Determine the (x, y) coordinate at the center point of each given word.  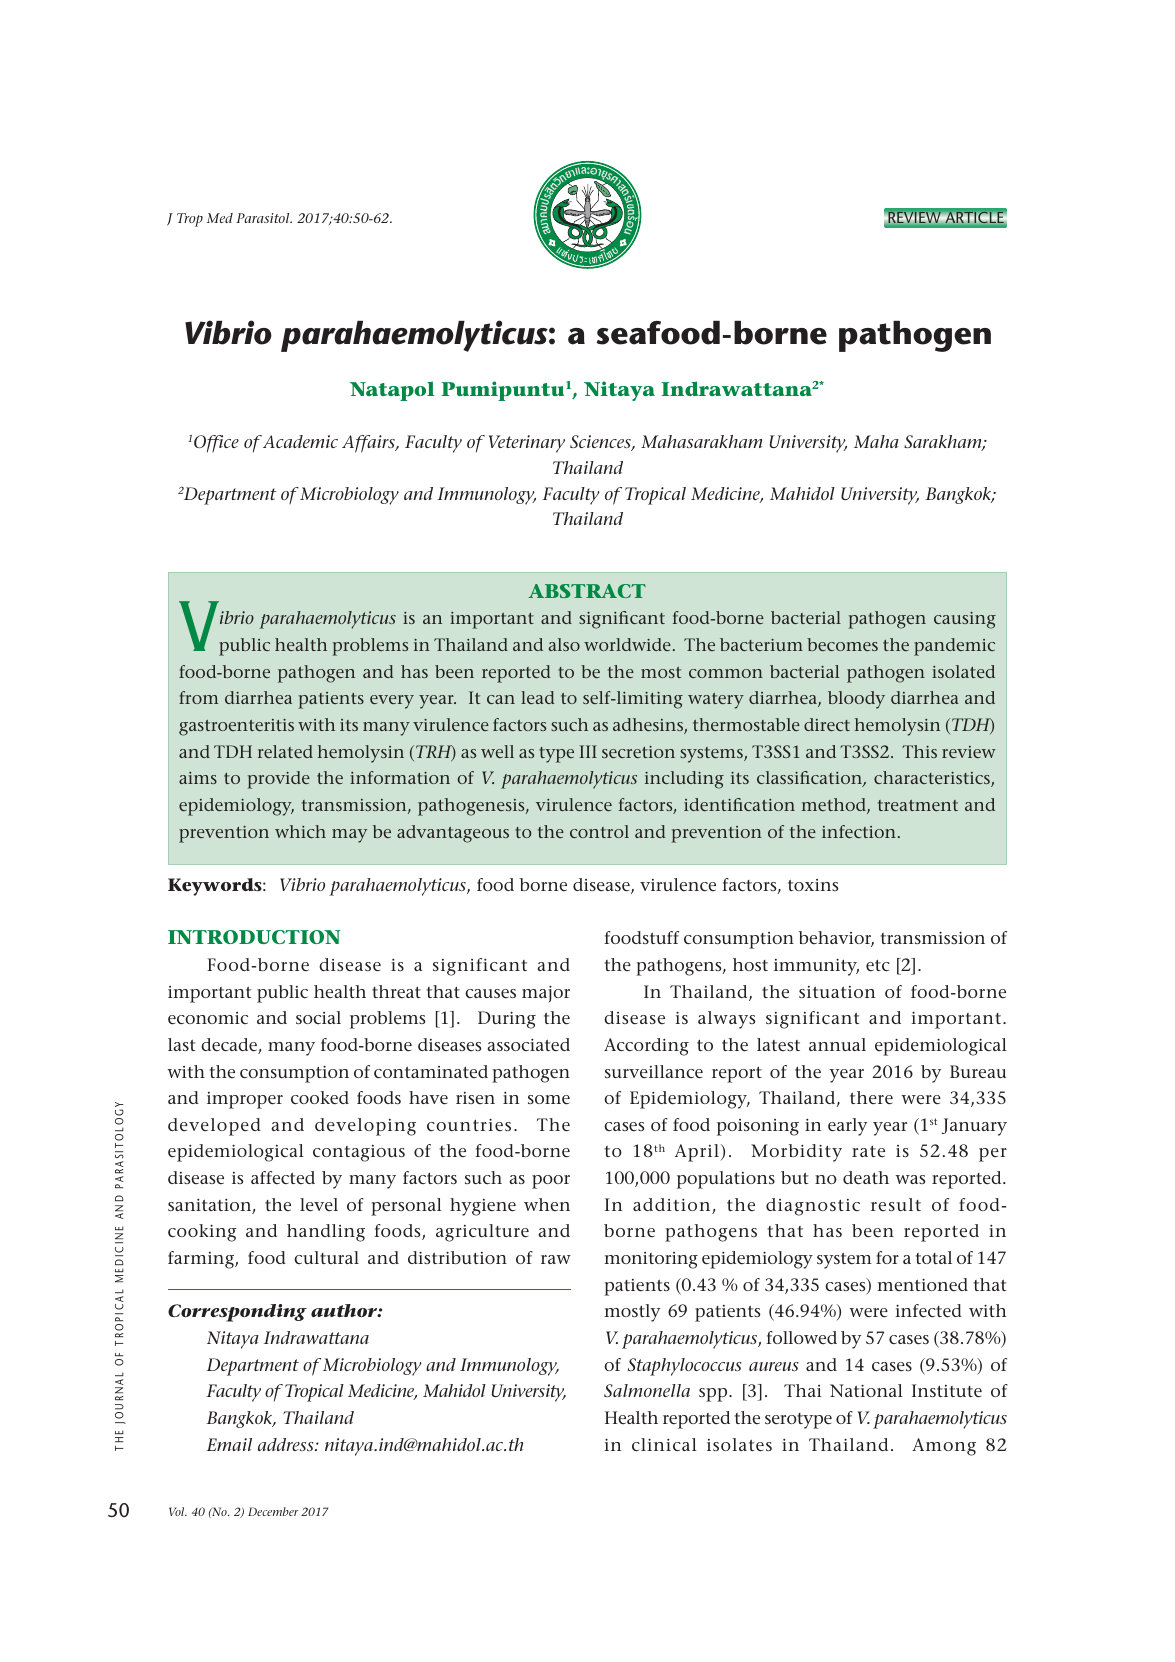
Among (944, 1447)
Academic (300, 441)
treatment (918, 805)
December (273, 1511)
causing (965, 620)
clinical (664, 1445)
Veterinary (527, 444)
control (599, 831)
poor (551, 1182)
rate (868, 1151)
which (300, 831)
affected (283, 1177)
